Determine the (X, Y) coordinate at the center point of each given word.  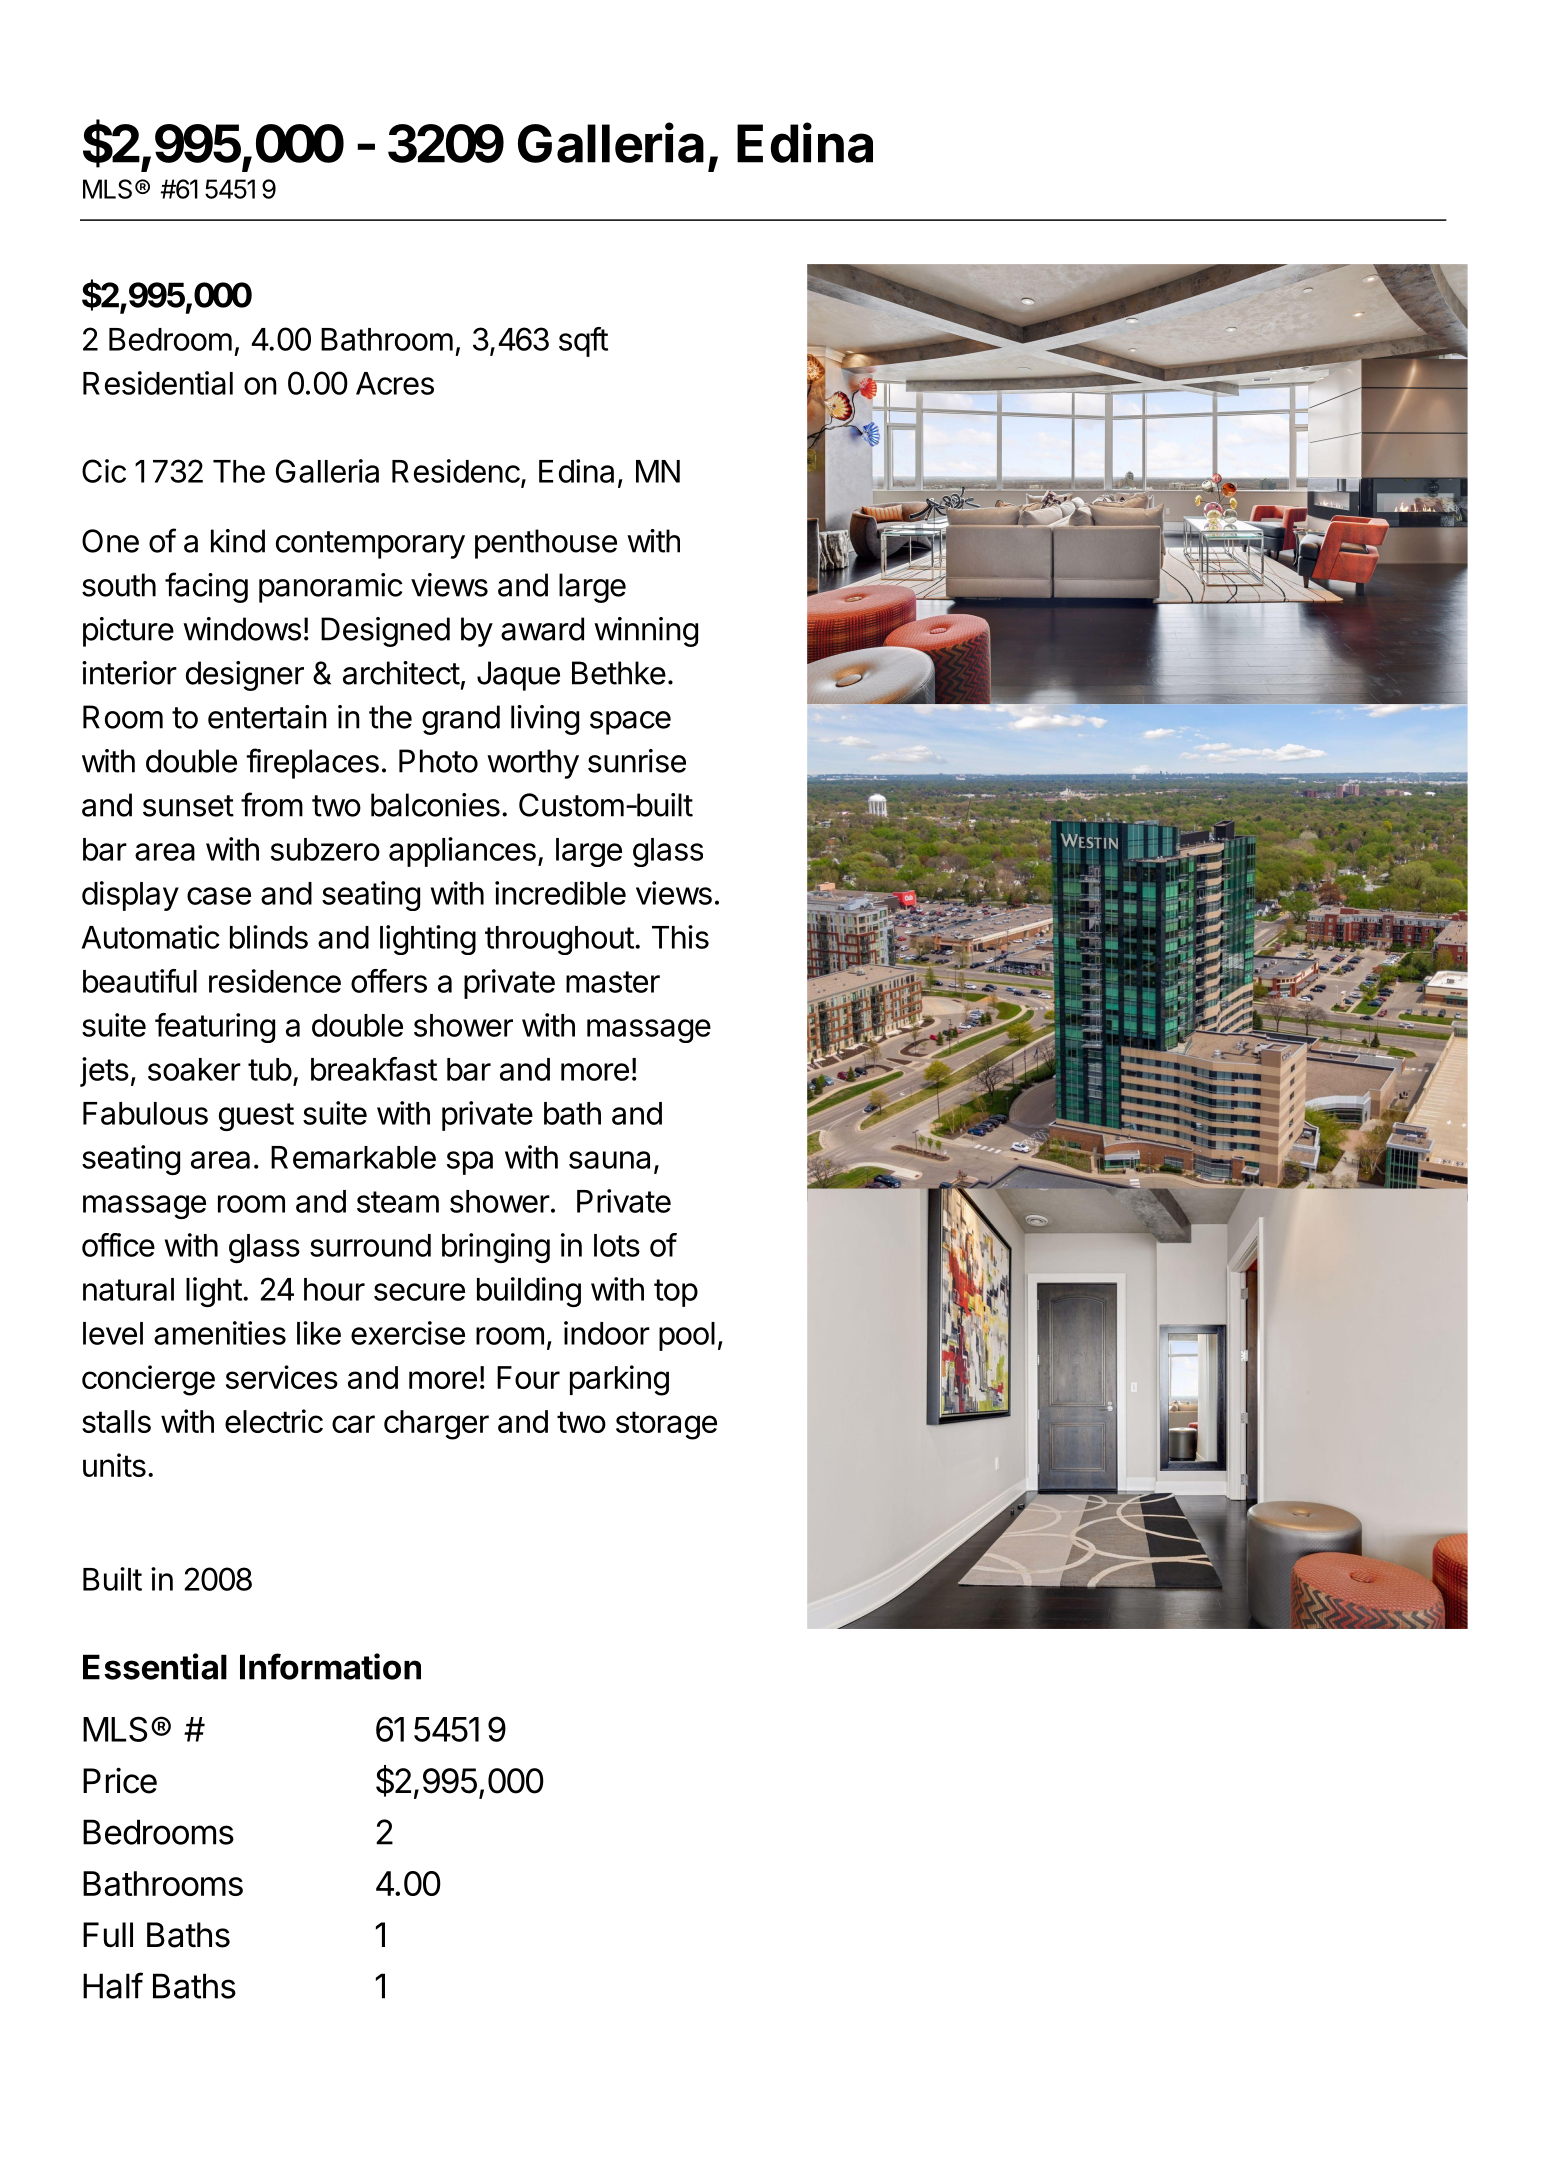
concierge (148, 1380)
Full (108, 1934)
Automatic (151, 937)
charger (436, 1425)
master (613, 982)
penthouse (546, 544)
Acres (395, 383)
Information (330, 1666)
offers (389, 981)
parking (619, 1380)
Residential (158, 383)
